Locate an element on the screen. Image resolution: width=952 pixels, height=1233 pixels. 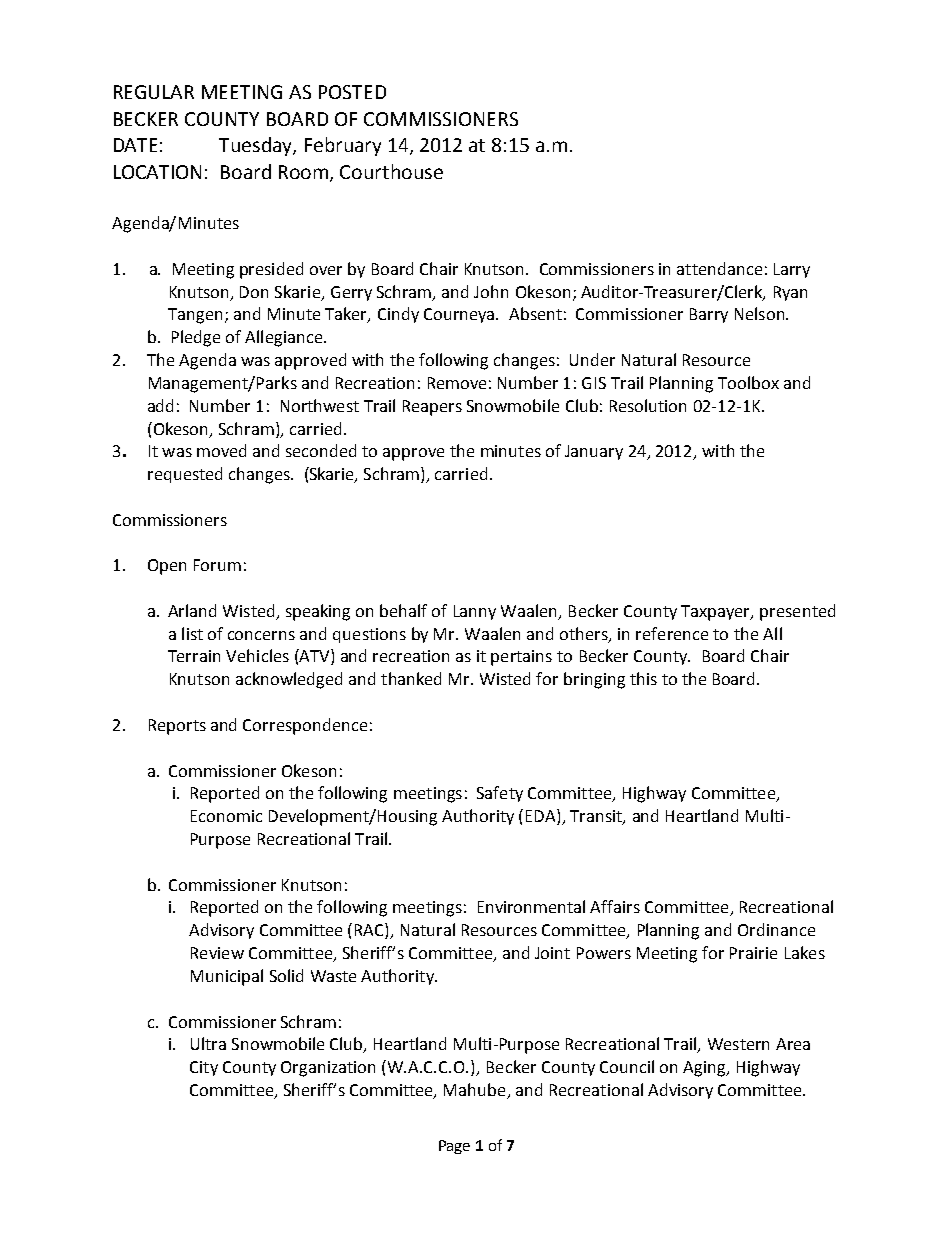
Reapers is located at coordinates (432, 408).
